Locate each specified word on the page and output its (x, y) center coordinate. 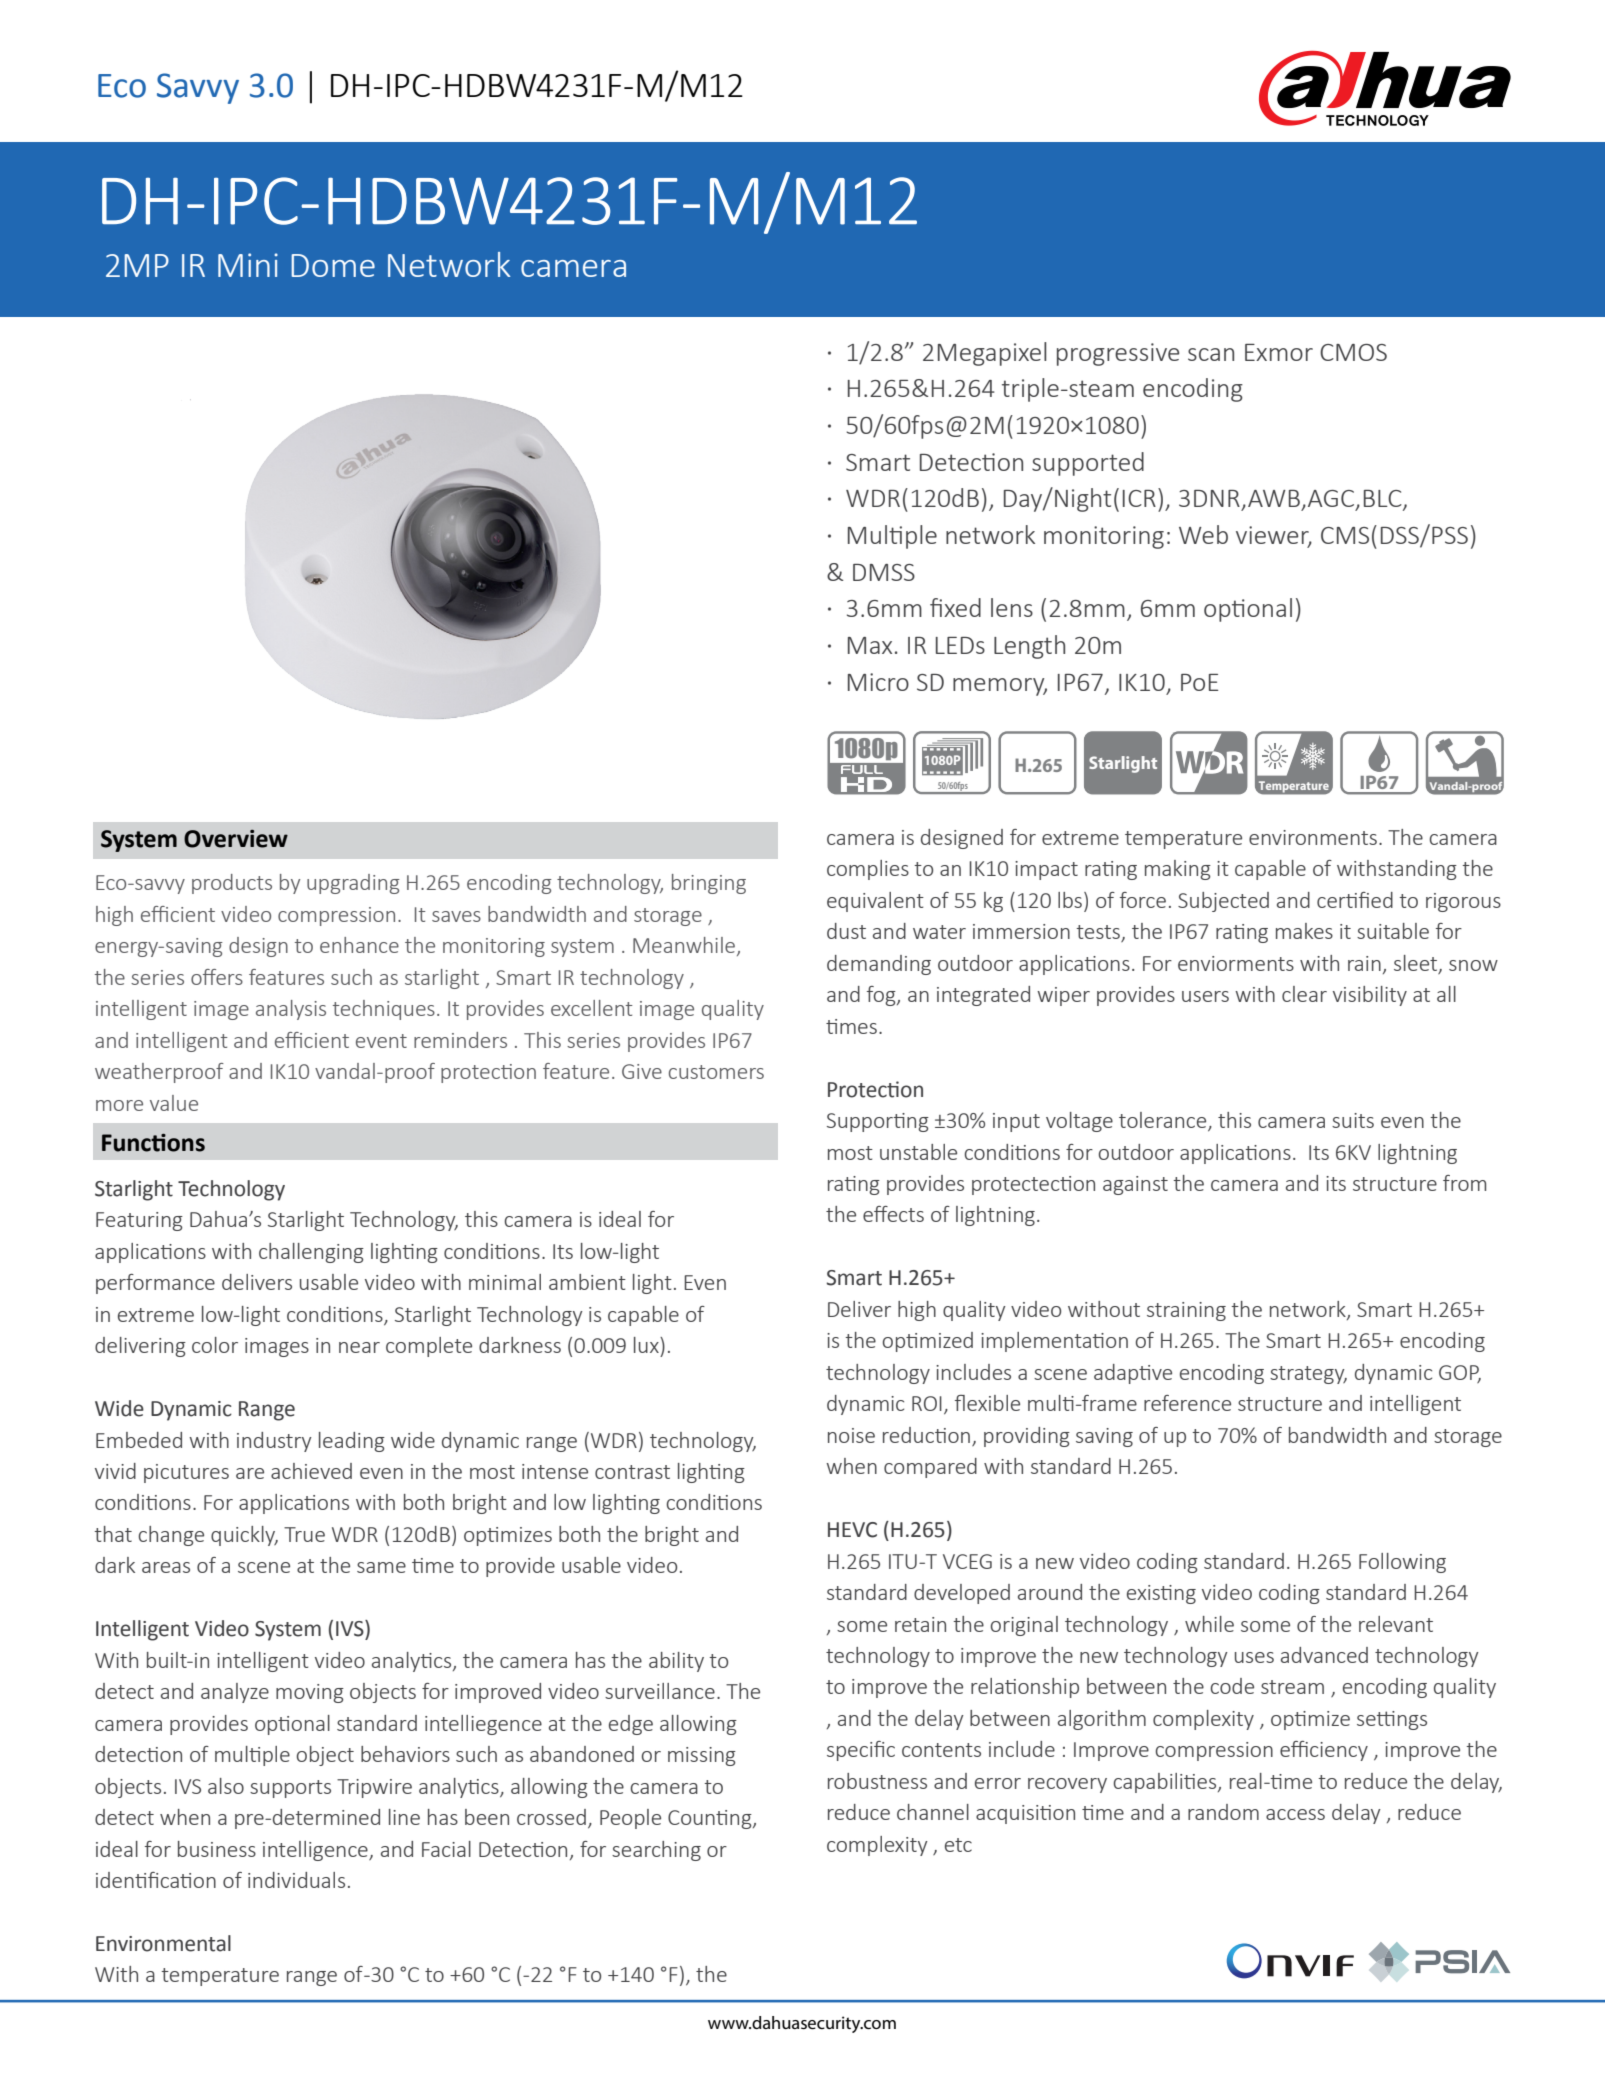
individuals (296, 1880)
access (1295, 1814)
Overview (236, 839)
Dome (333, 265)
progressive (1118, 354)
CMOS (1353, 352)
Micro (878, 682)
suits (1353, 1120)
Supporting (878, 1122)
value (174, 1103)
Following (1402, 1563)
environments (1313, 837)
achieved (311, 1471)
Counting (711, 1819)
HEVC (852, 1530)
